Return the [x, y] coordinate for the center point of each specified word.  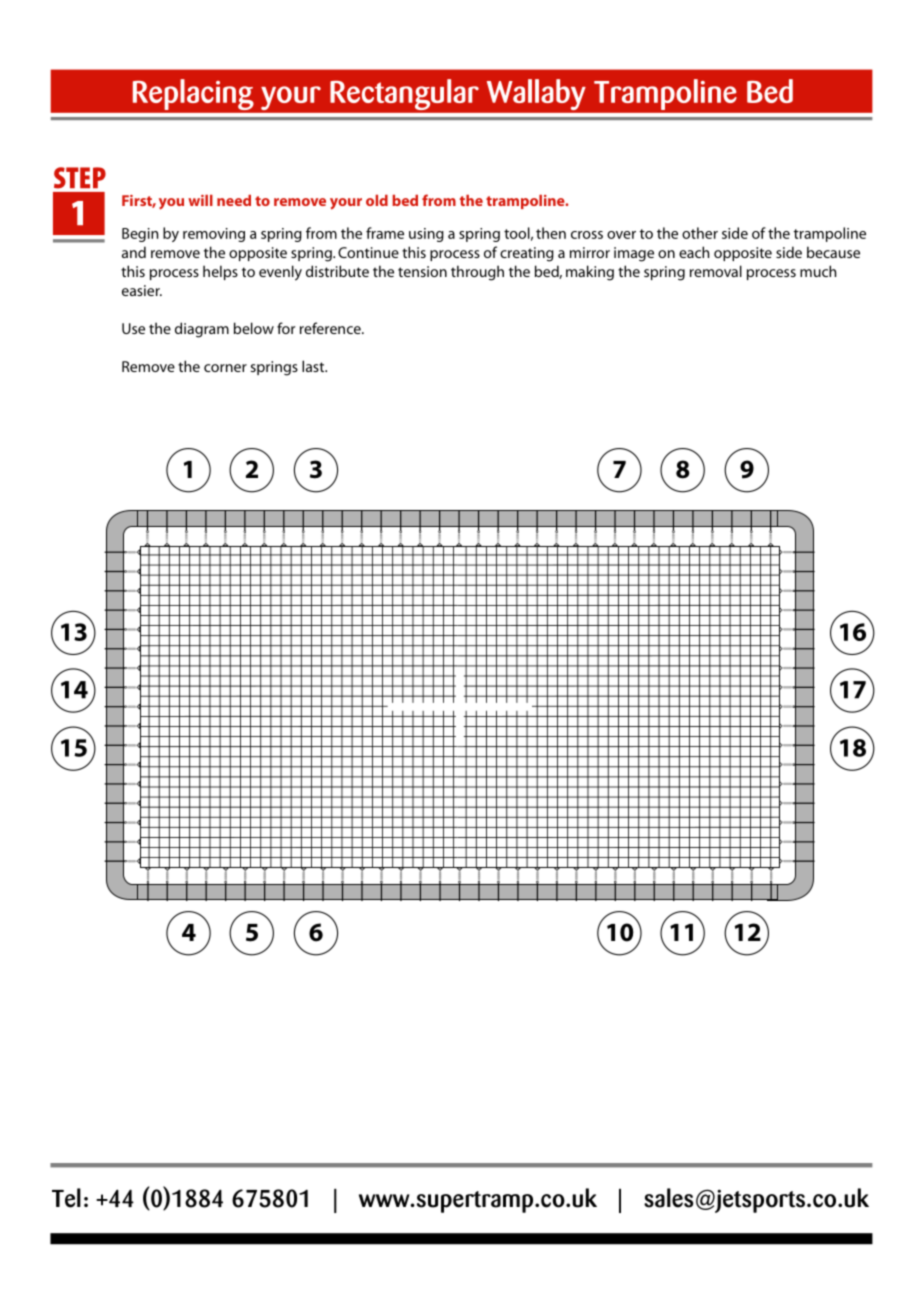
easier [142, 290]
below [254, 328]
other [700, 233]
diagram [202, 330]
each [694, 252]
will [200, 200]
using [426, 235]
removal [716, 271]
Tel [66, 1198]
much [818, 271]
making [590, 273]
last [314, 366]
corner [225, 368]
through [477, 273]
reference [331, 328]
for [286, 328]
